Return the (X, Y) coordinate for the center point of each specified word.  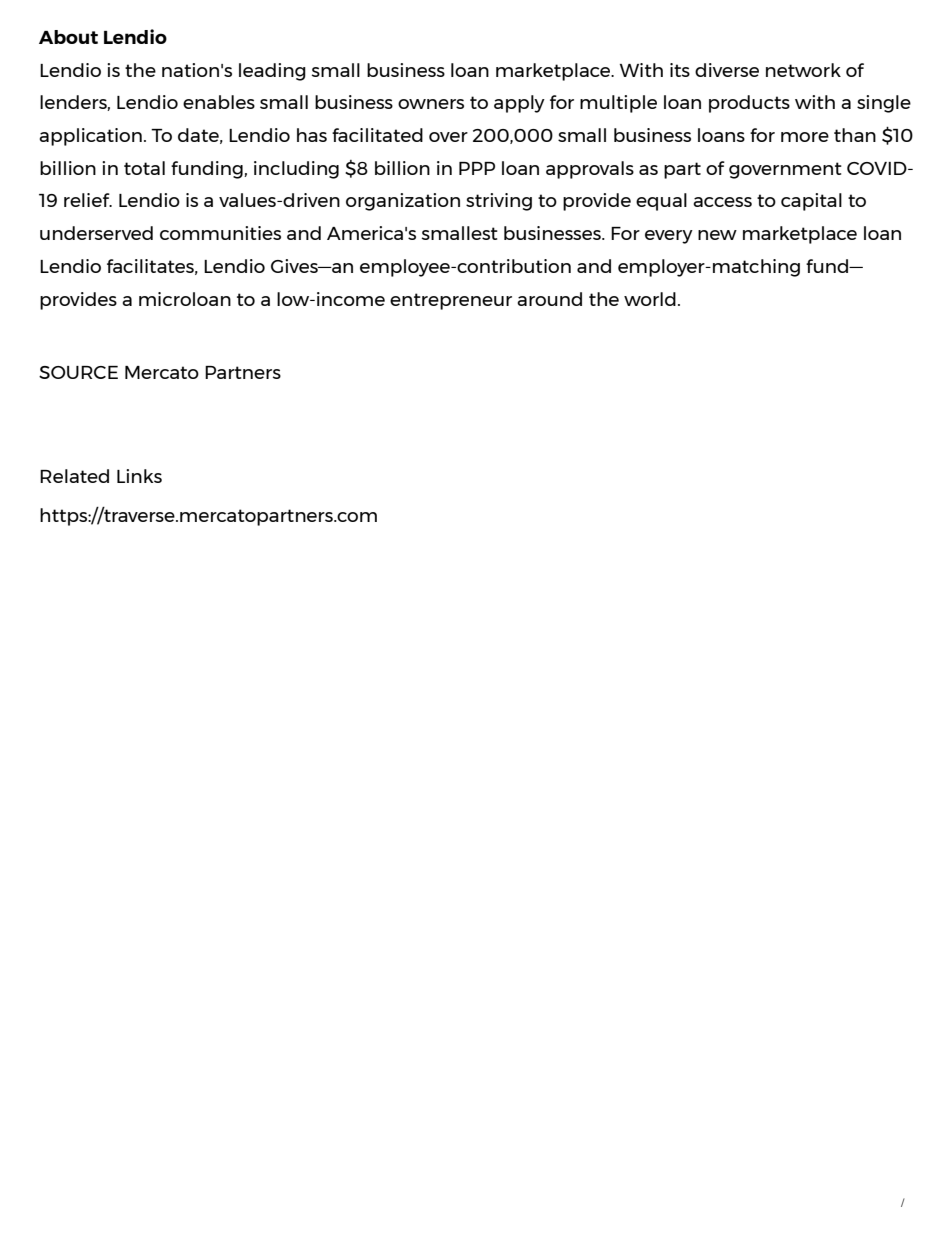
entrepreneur (451, 301)
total (144, 168)
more (805, 137)
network (803, 70)
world (650, 299)
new (717, 235)
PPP (477, 168)
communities (220, 233)
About (68, 37)
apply (519, 104)
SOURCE (78, 372)
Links (139, 476)
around (549, 299)
